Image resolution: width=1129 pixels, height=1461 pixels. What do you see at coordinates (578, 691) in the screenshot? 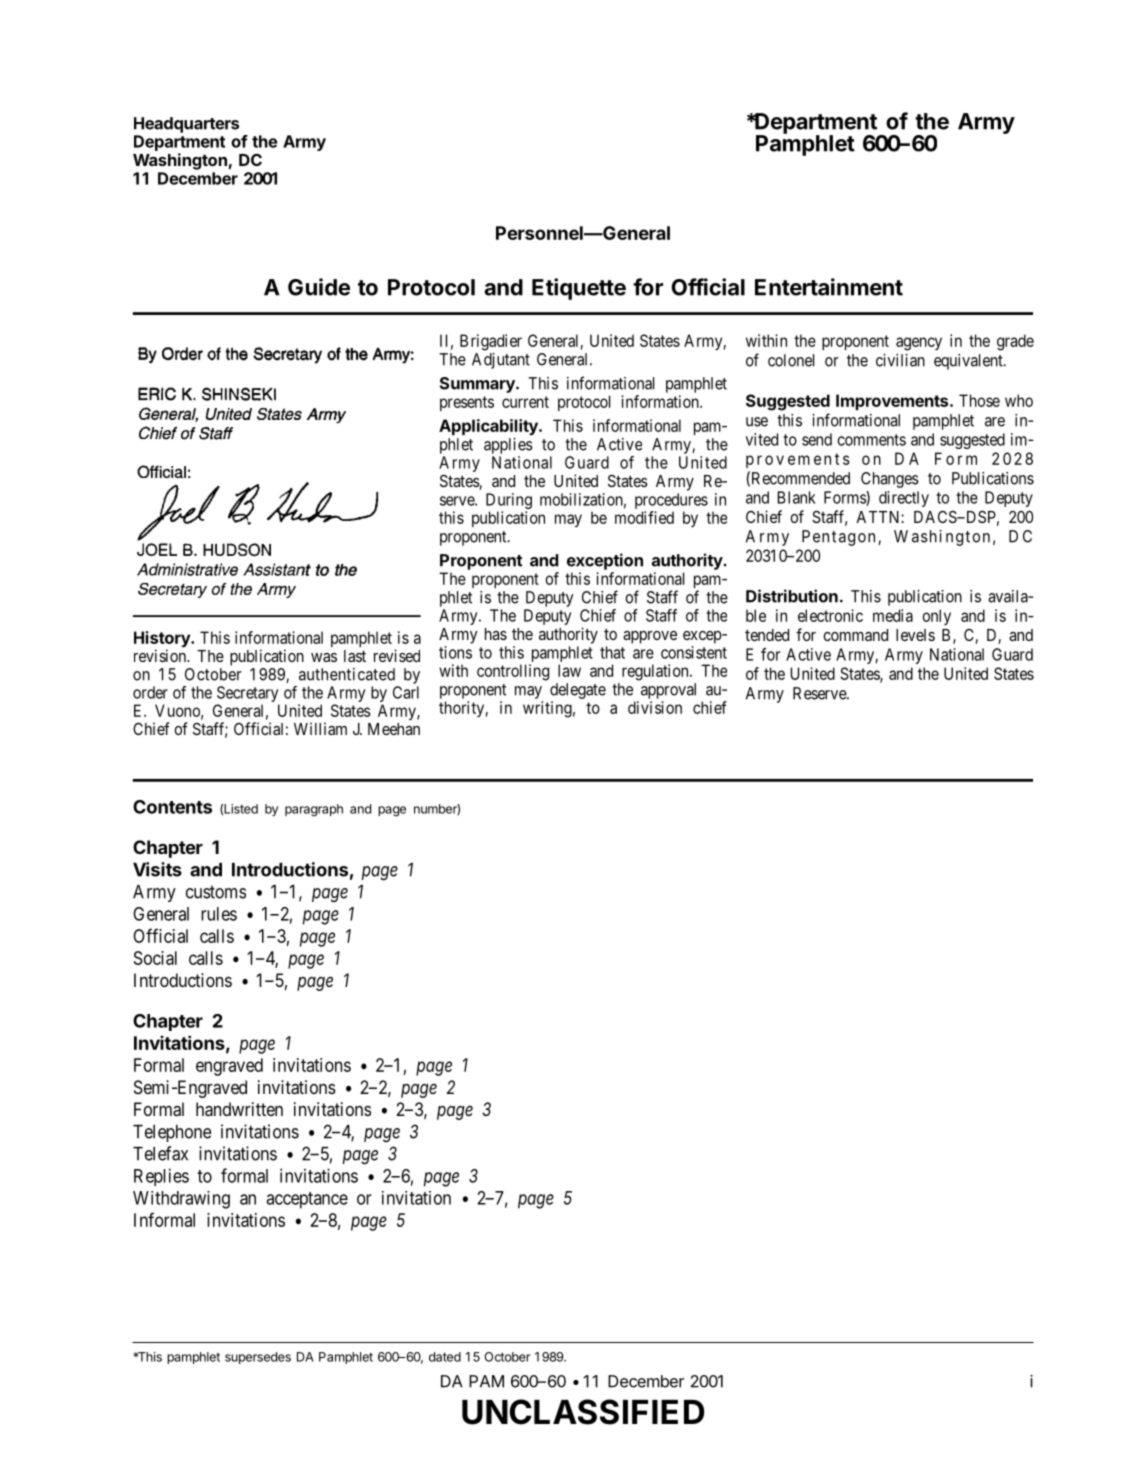
I see `delegate` at bounding box center [578, 691].
